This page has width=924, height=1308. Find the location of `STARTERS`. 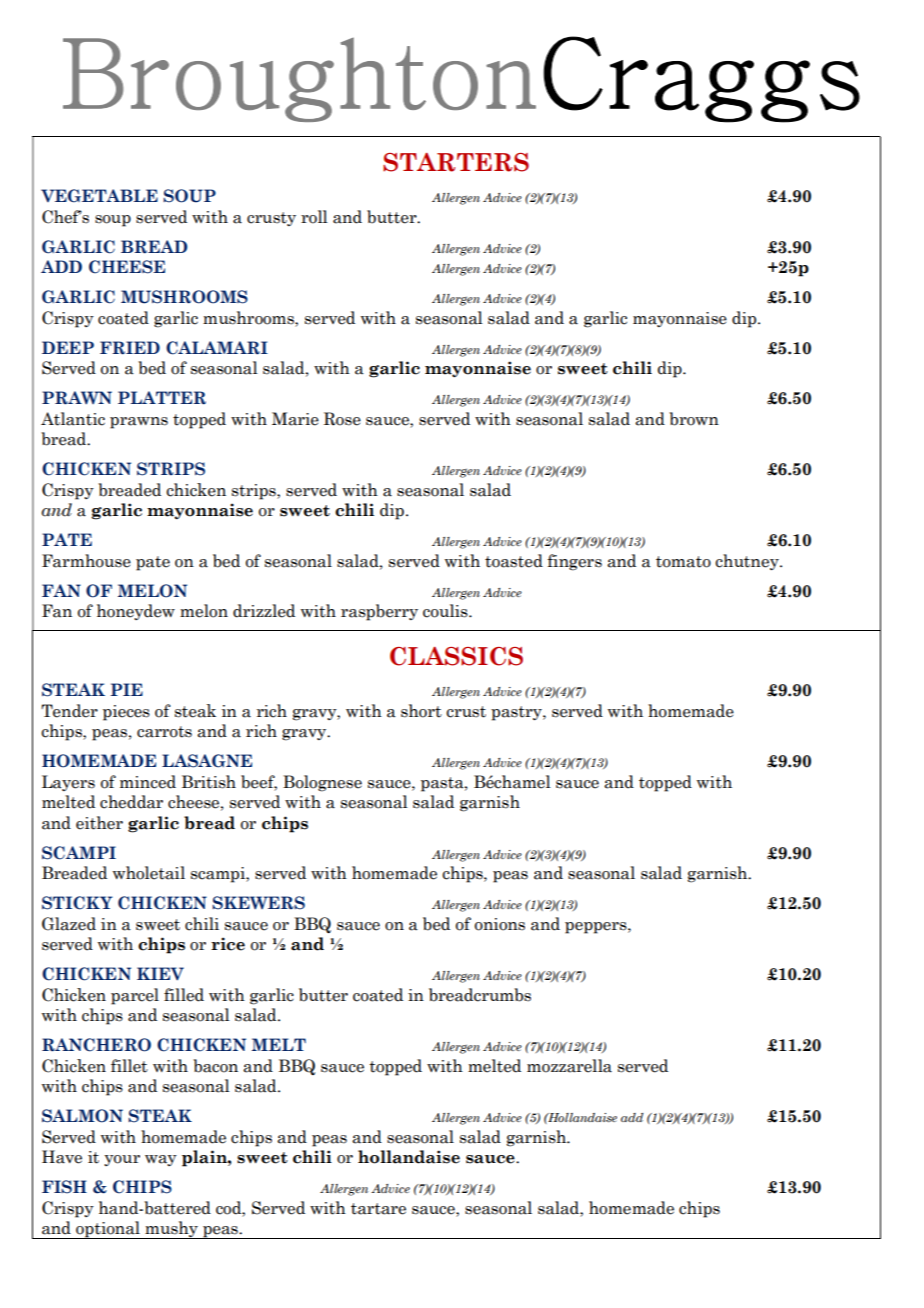

STARTERS is located at coordinates (456, 162).
